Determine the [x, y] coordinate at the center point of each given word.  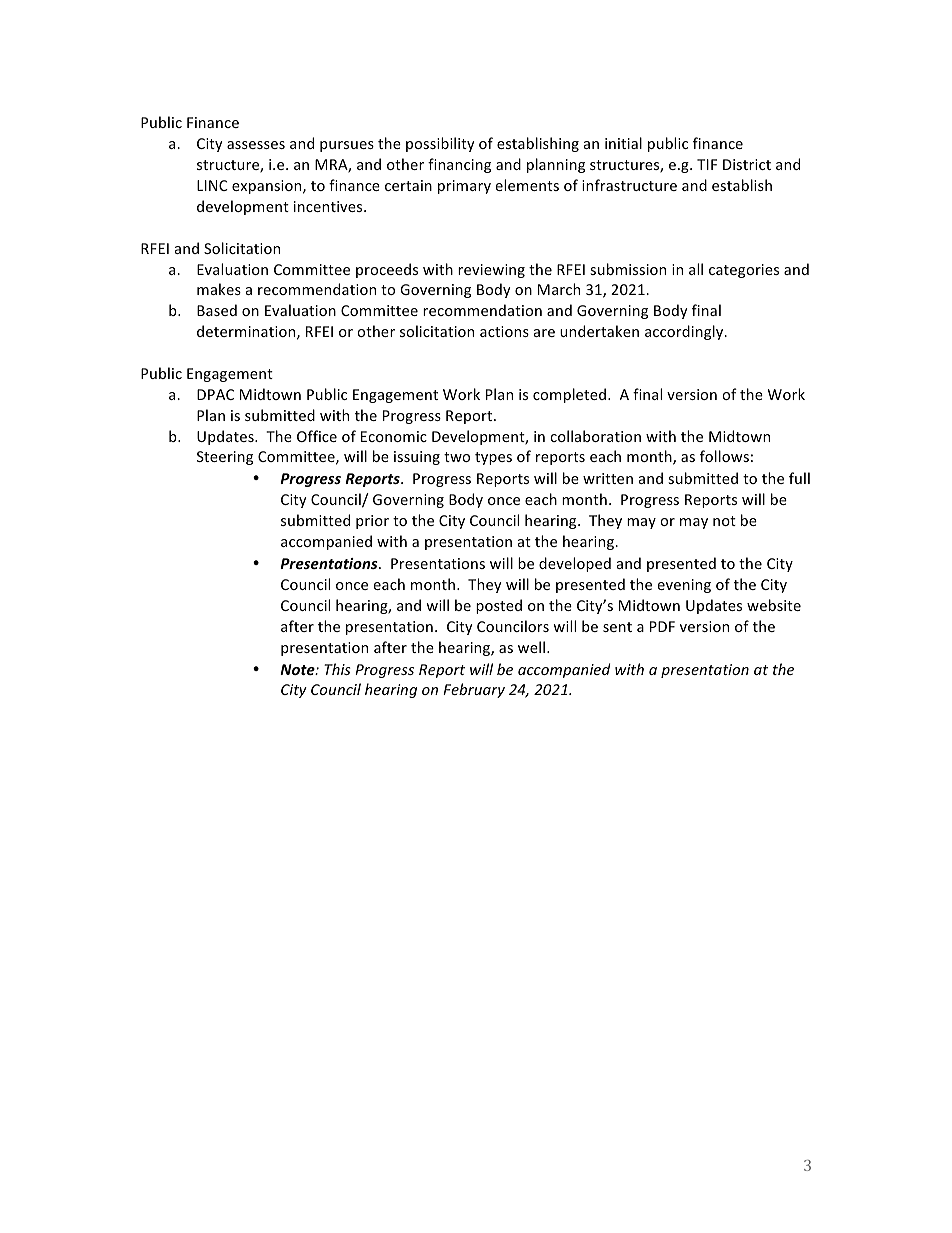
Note [298, 669]
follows [724, 456]
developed [575, 564]
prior [372, 522]
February [474, 690]
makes [219, 289]
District [747, 164]
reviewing [491, 271]
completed [571, 395]
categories [744, 271]
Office [317, 436]
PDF [662, 626]
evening [684, 586]
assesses [256, 145]
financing [459, 165]
